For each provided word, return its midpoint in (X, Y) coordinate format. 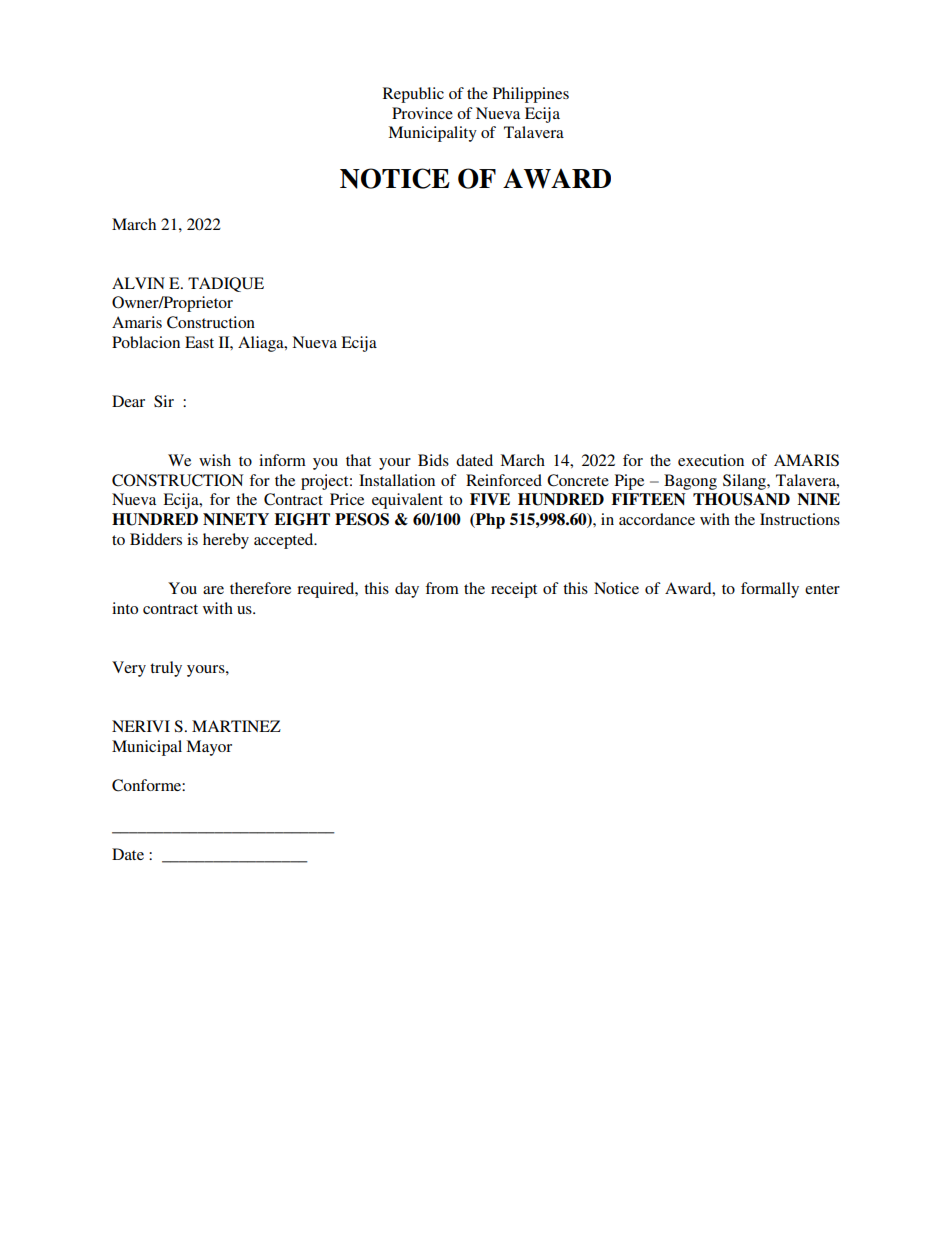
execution (711, 460)
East (199, 342)
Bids (433, 460)
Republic (413, 95)
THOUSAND (741, 499)
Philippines (531, 95)
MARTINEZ (236, 726)
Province (422, 113)
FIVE (490, 499)
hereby (226, 541)
